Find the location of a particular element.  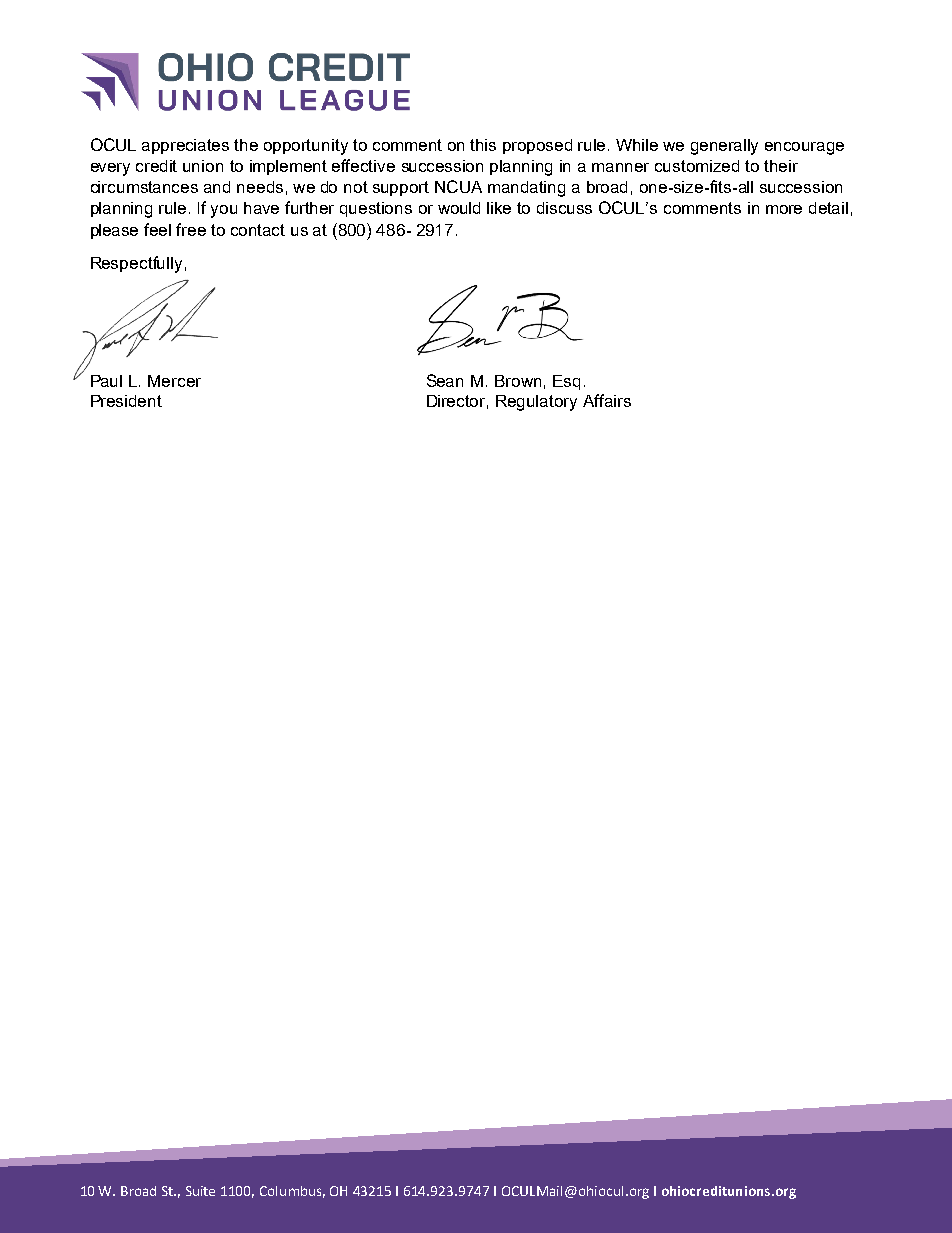

their is located at coordinates (781, 166).
